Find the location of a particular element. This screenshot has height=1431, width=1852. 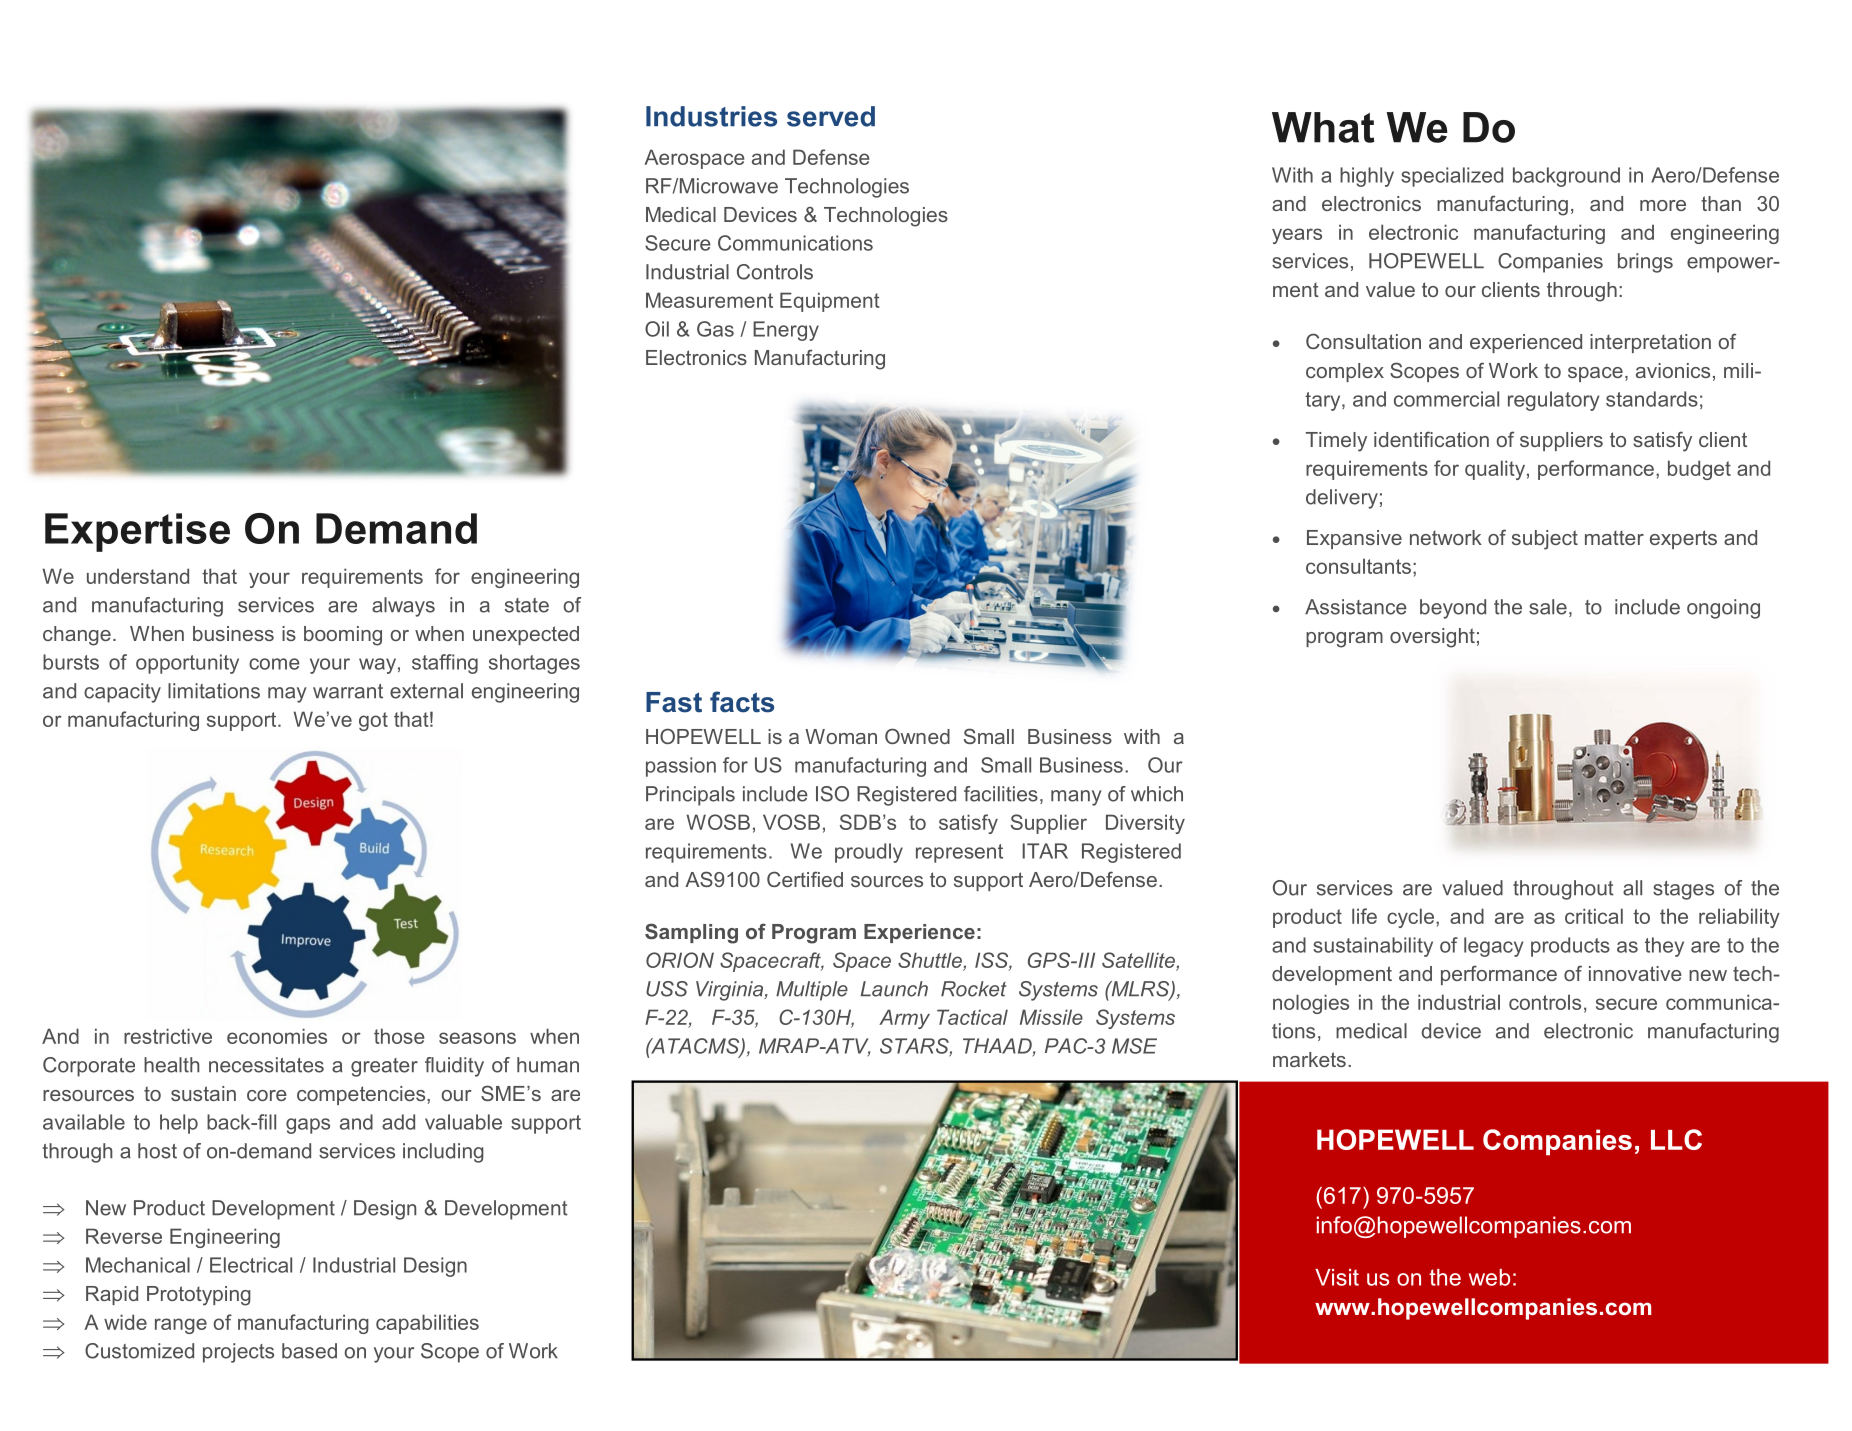

facts is located at coordinates (742, 702).
